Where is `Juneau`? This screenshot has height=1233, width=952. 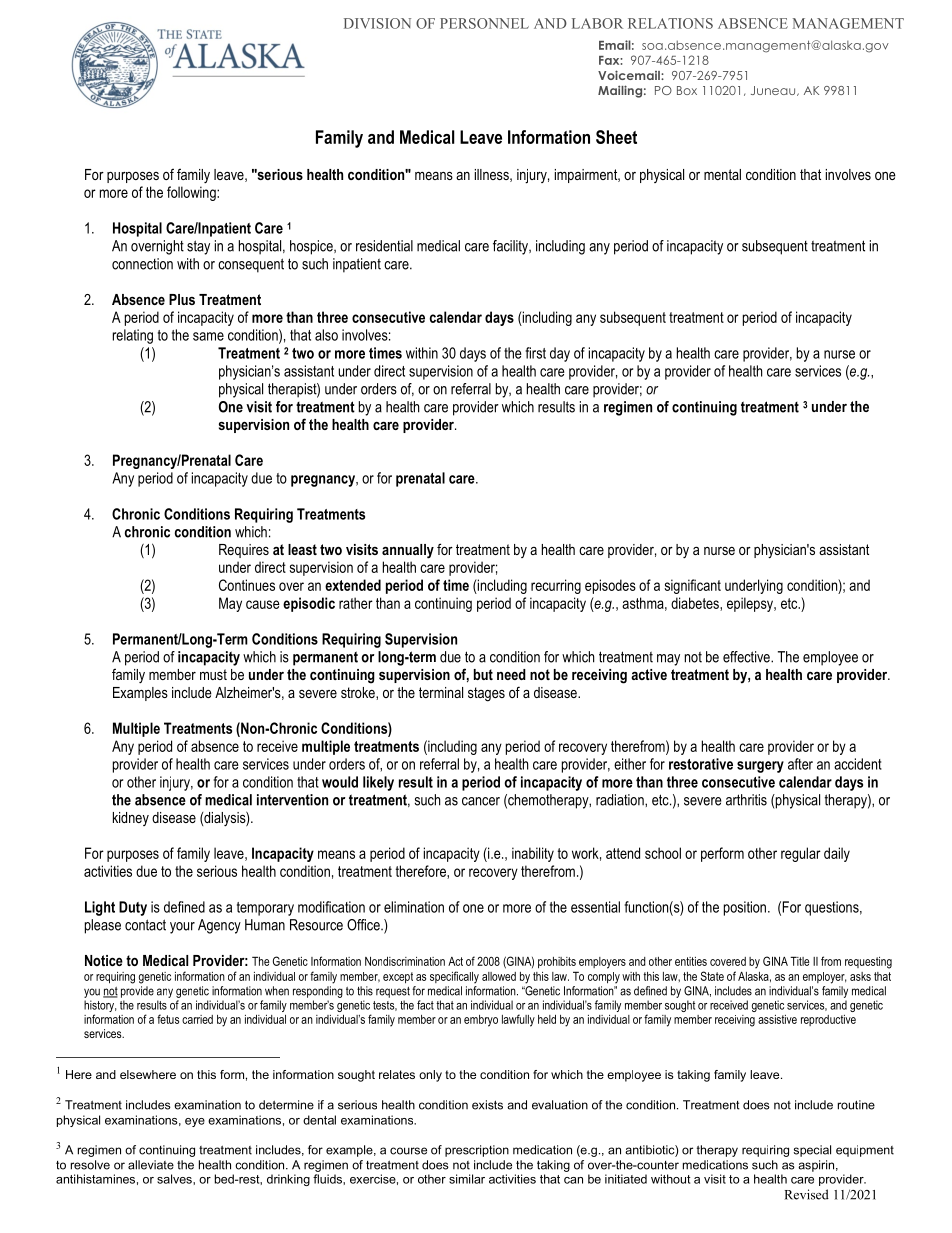 Juneau is located at coordinates (774, 91).
